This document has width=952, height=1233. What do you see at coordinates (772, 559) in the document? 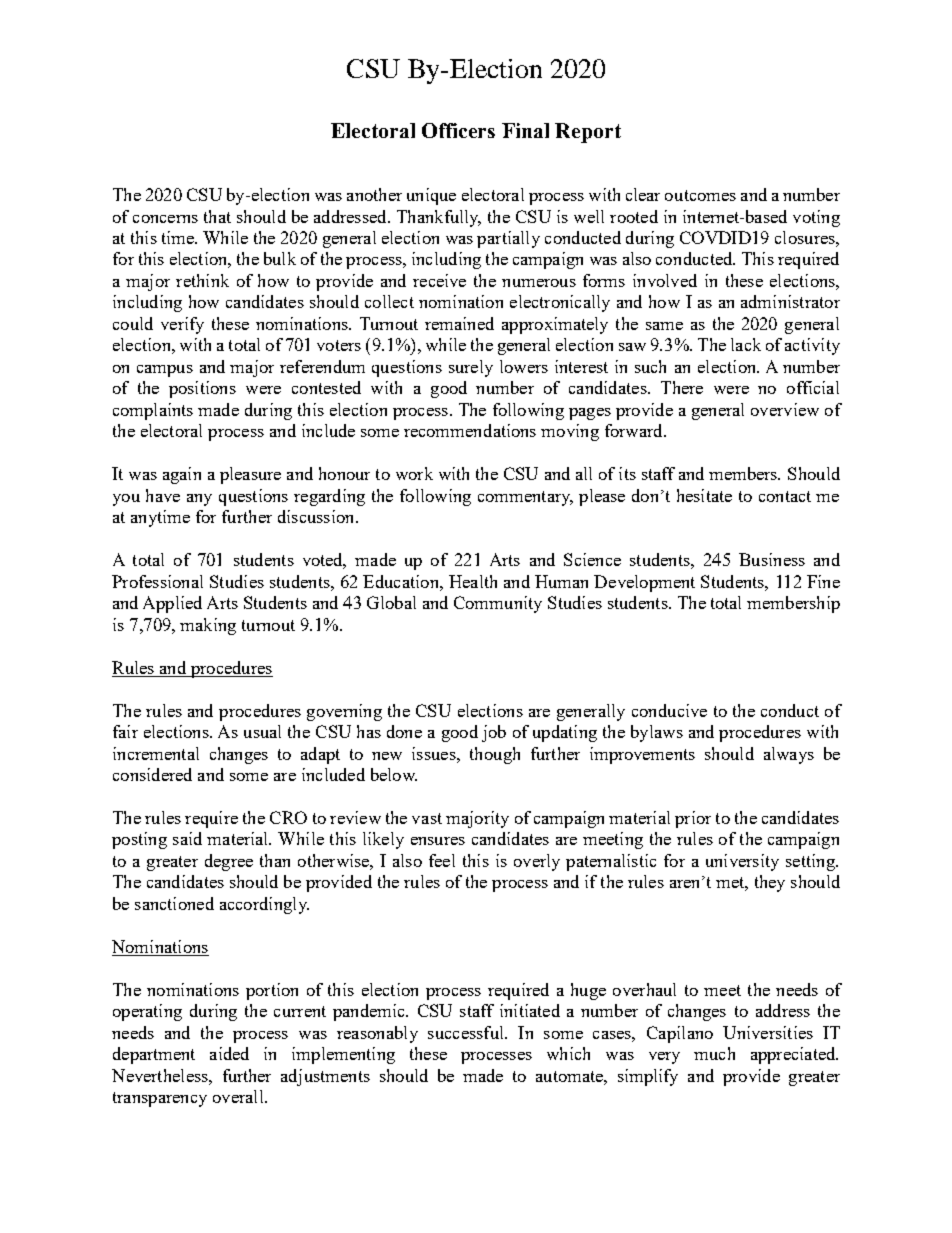
I see `Business` at bounding box center [772, 559].
